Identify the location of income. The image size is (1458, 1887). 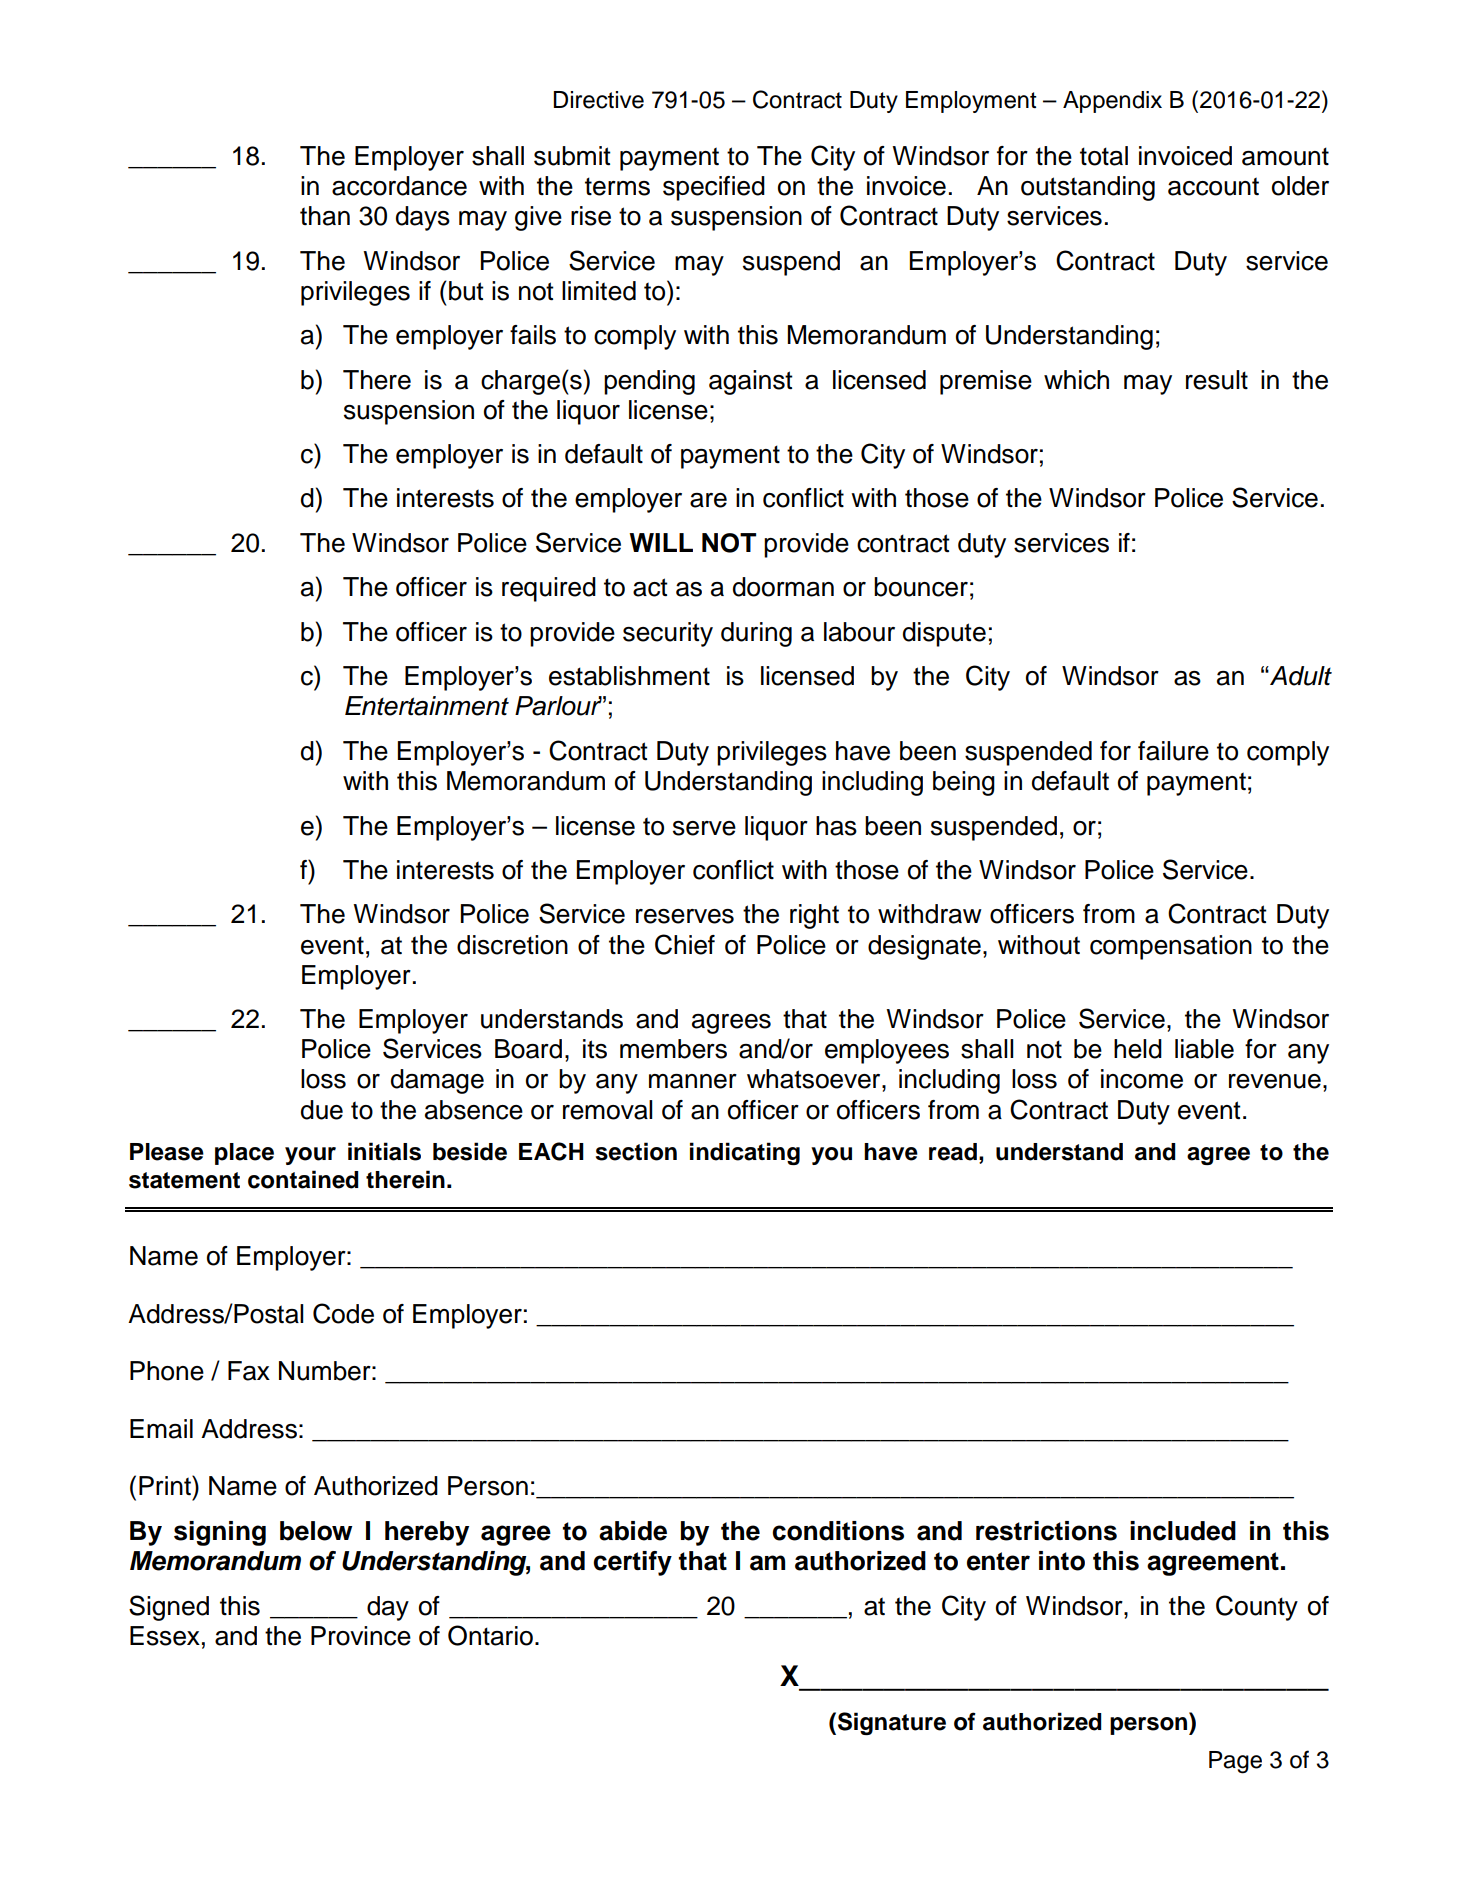
(1142, 1079).
